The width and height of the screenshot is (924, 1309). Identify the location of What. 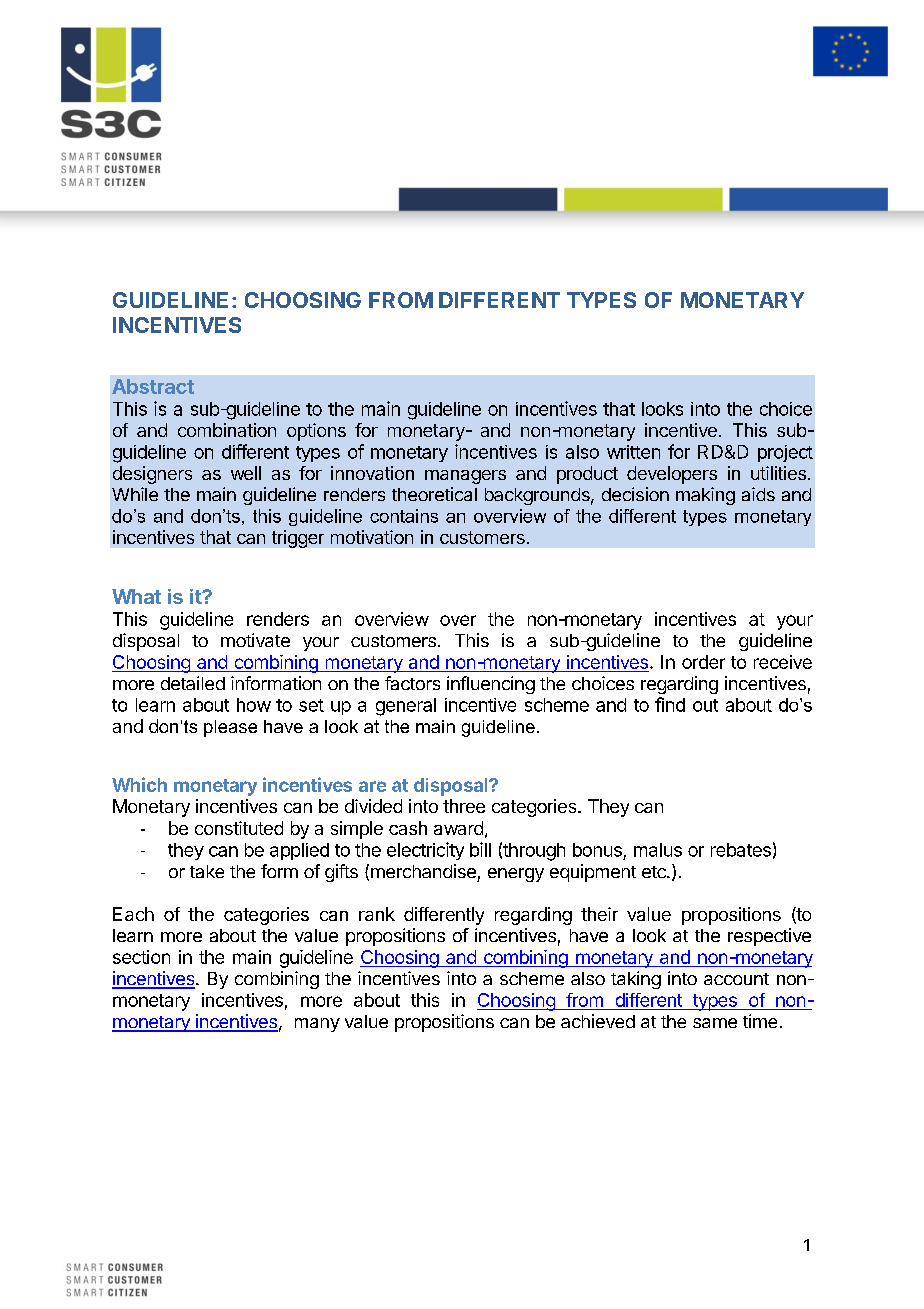
(136, 596).
